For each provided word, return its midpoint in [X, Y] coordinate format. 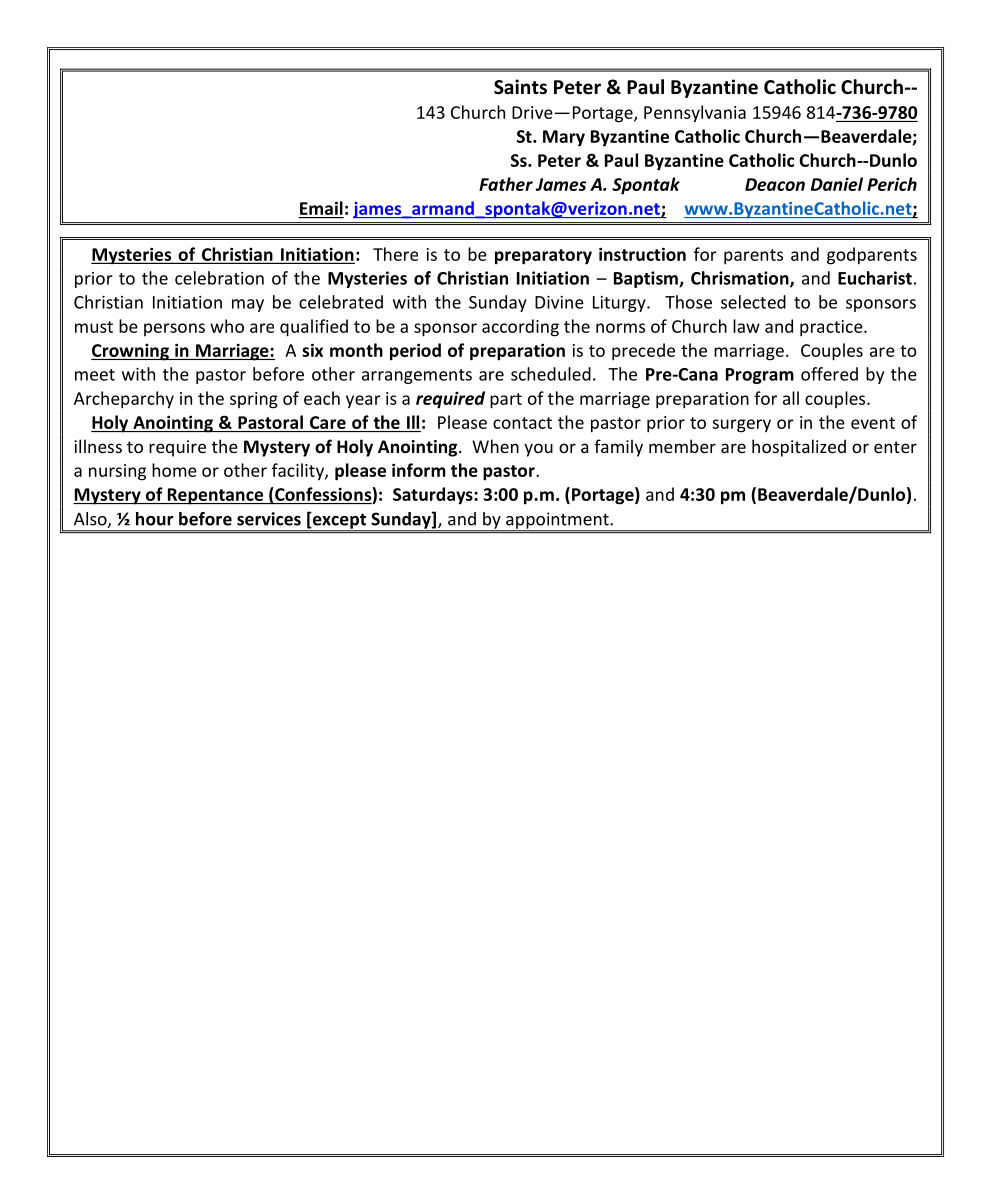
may [248, 305]
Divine [559, 302]
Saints [520, 87]
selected [753, 302]
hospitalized [799, 448]
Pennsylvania [695, 114]
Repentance [215, 496]
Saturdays [434, 496]
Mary [564, 138]
